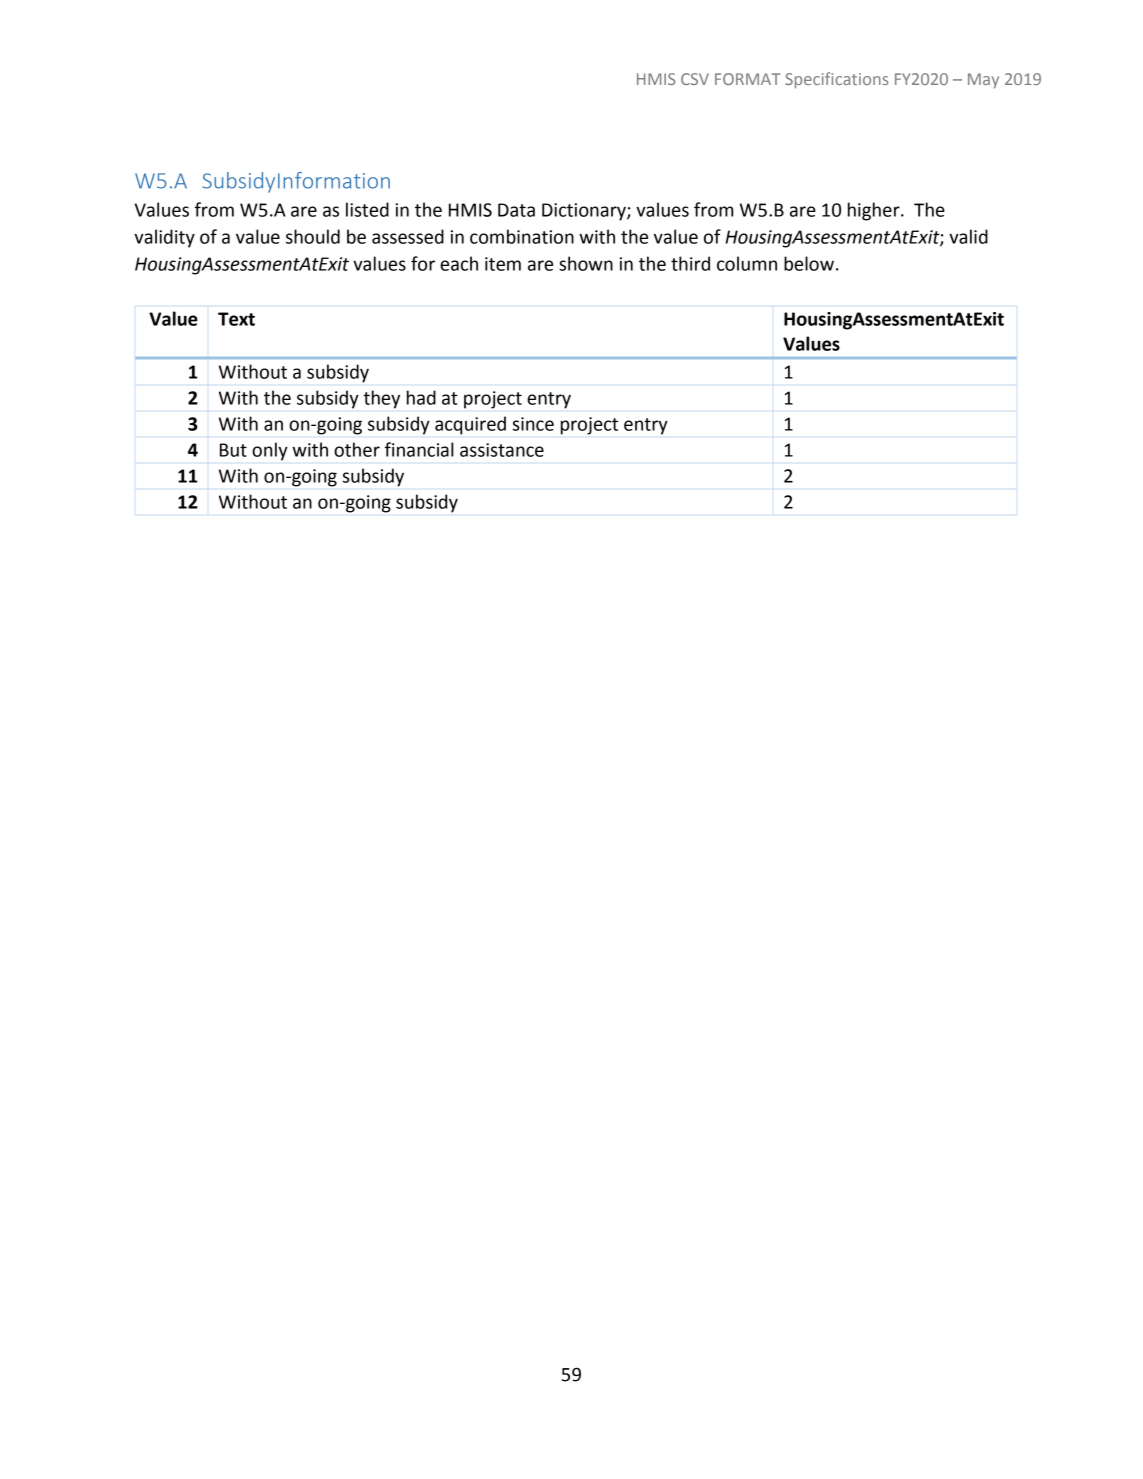  Describe the element at coordinates (421, 397) in the document. I see `had` at that location.
